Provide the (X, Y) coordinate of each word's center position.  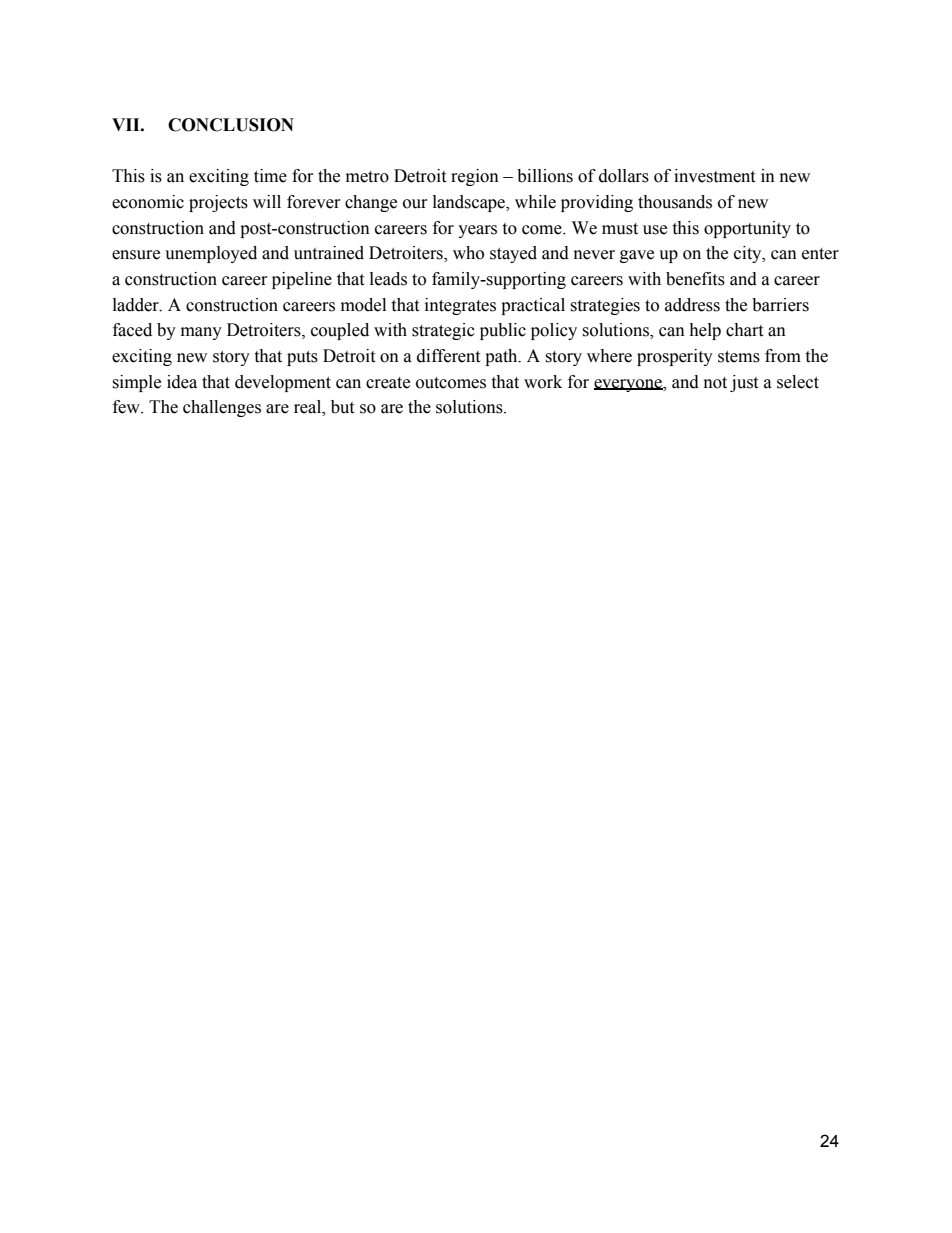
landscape (470, 203)
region (475, 177)
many (201, 333)
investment (714, 176)
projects (218, 203)
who (468, 253)
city (749, 254)
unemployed (211, 254)
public (503, 331)
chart (744, 330)
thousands (675, 202)
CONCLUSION (231, 125)
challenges (222, 408)
